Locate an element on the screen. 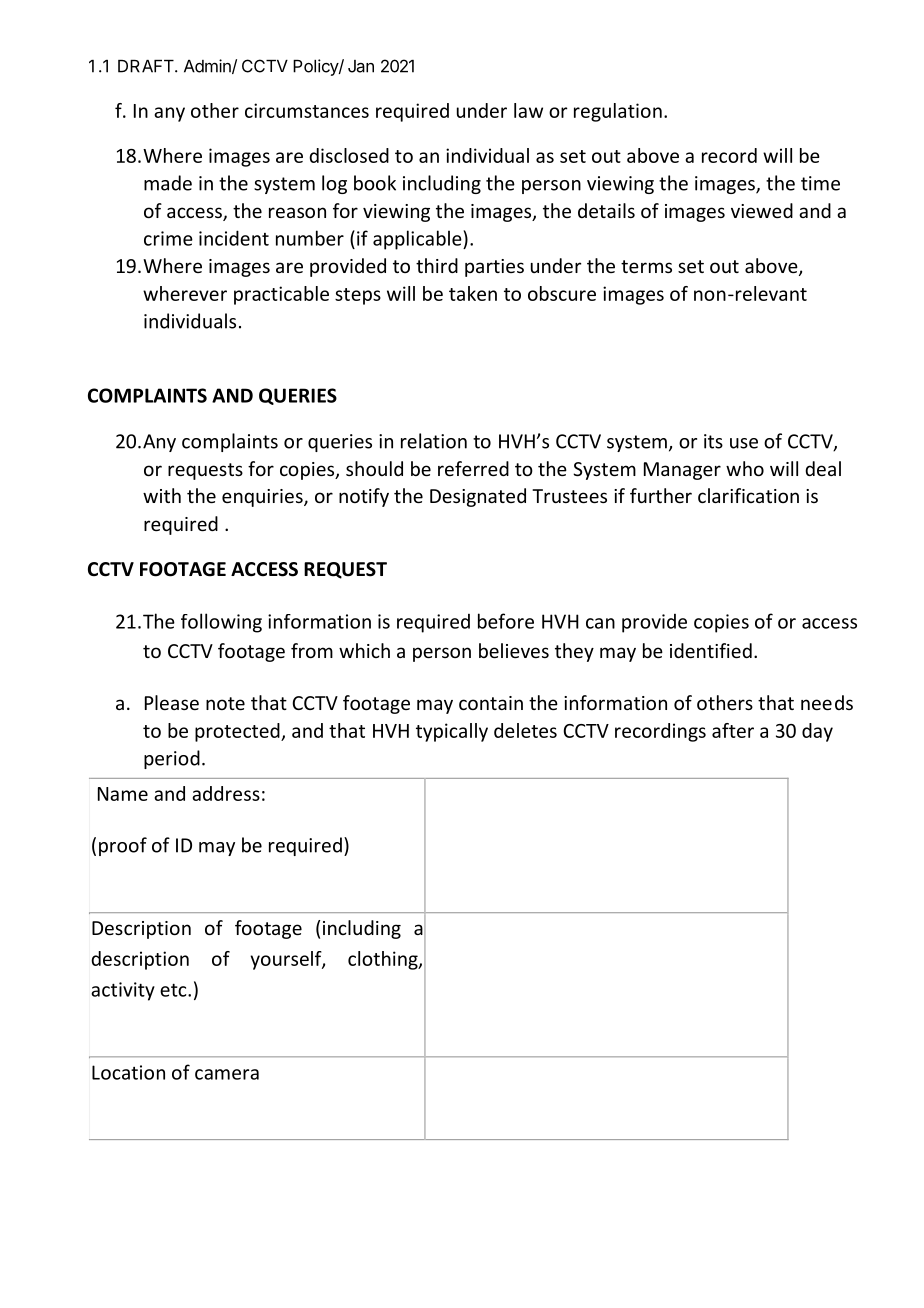  address is located at coordinates (226, 793).
